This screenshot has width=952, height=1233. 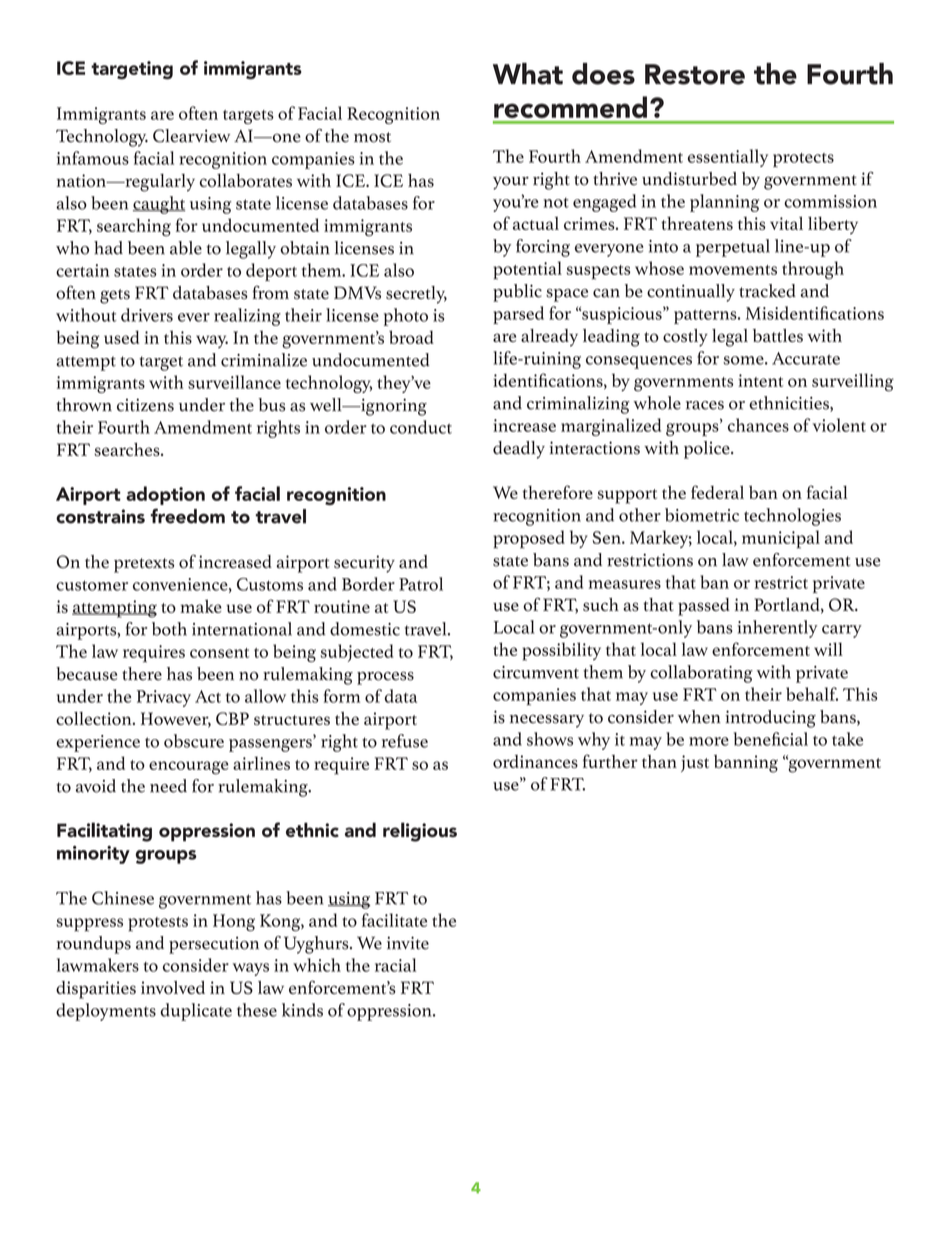 I want to click on involved, so click(x=173, y=987).
